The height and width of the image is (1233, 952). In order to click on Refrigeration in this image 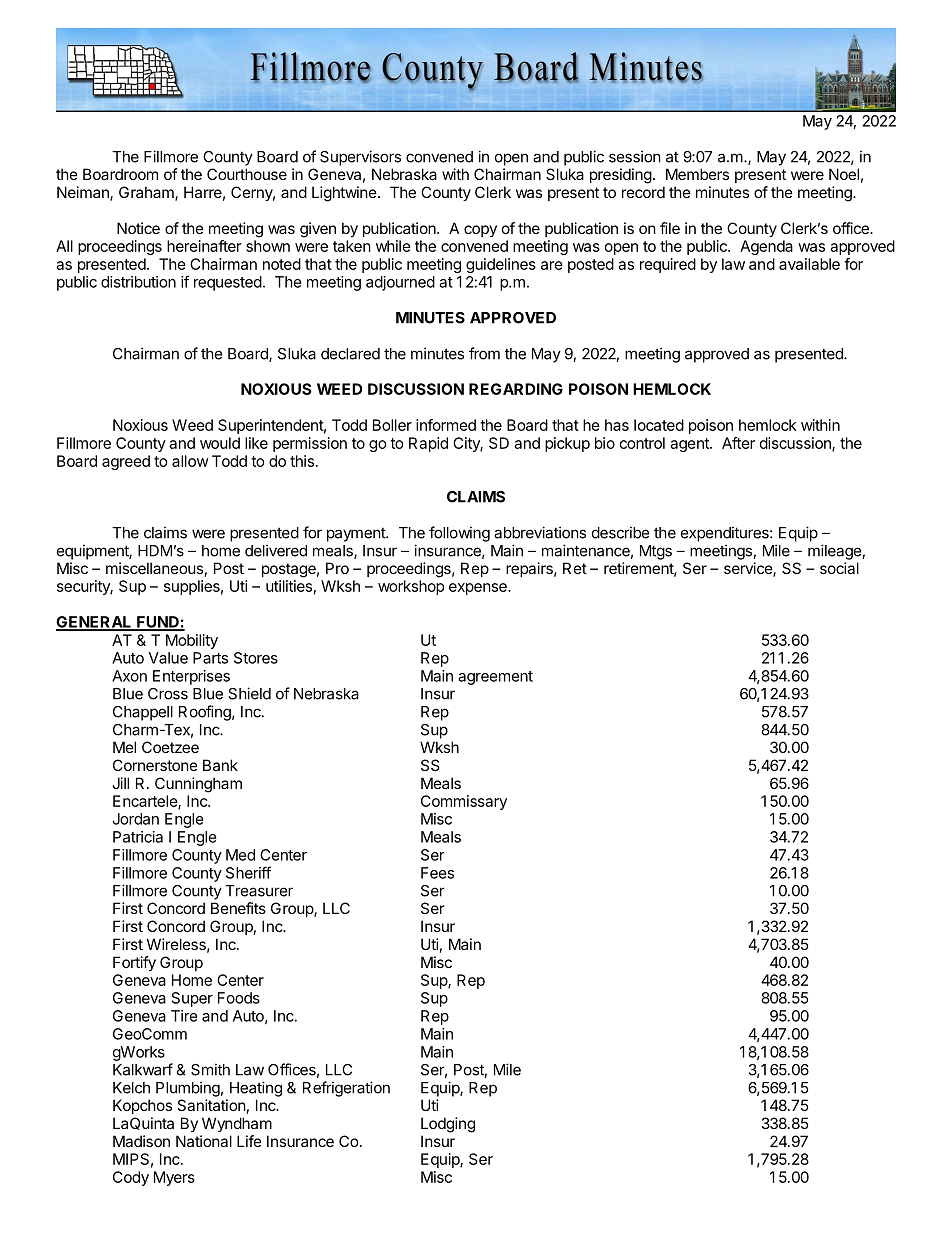, I will do `click(346, 1089)`.
